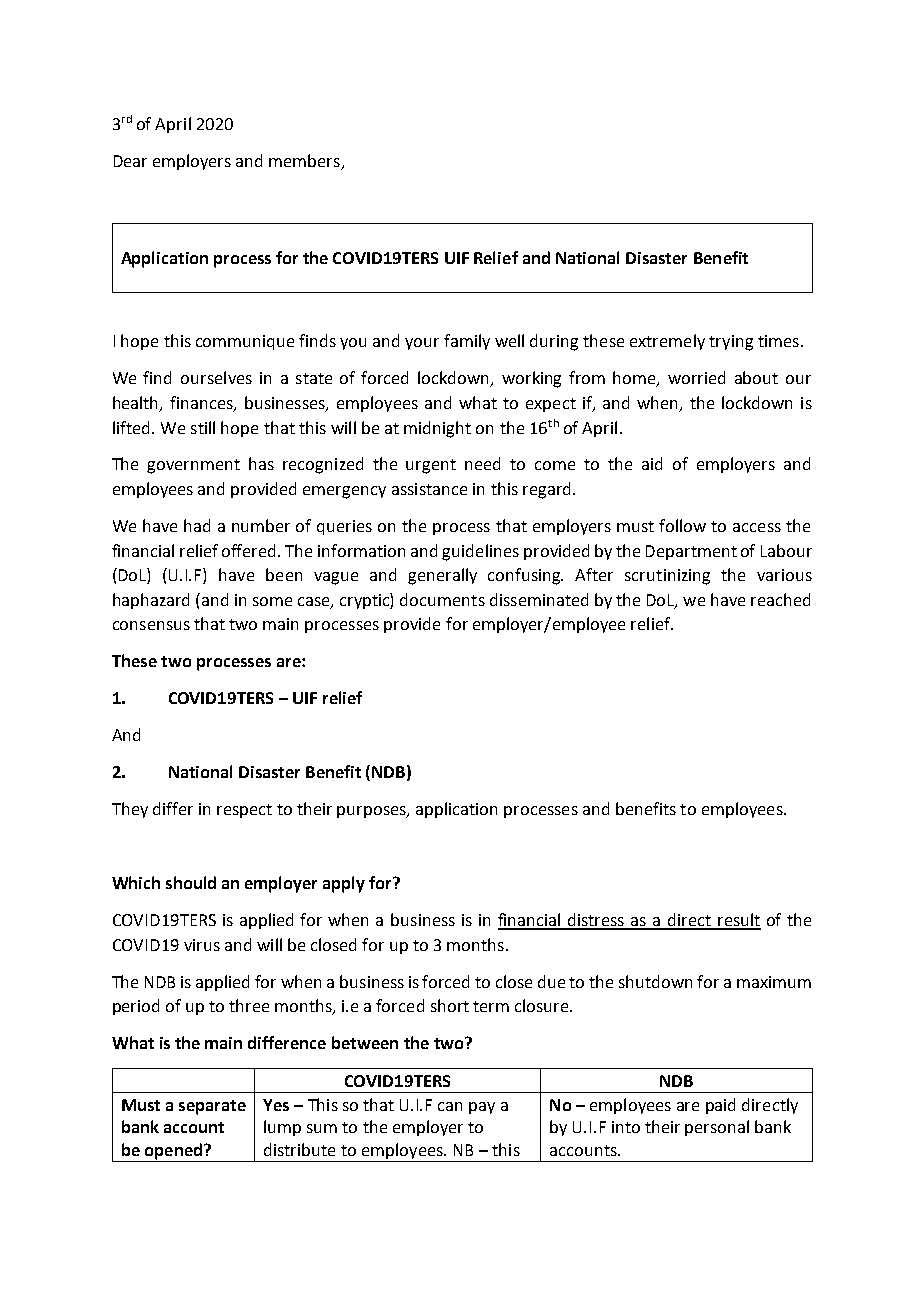  I want to click on result, so click(738, 921).
